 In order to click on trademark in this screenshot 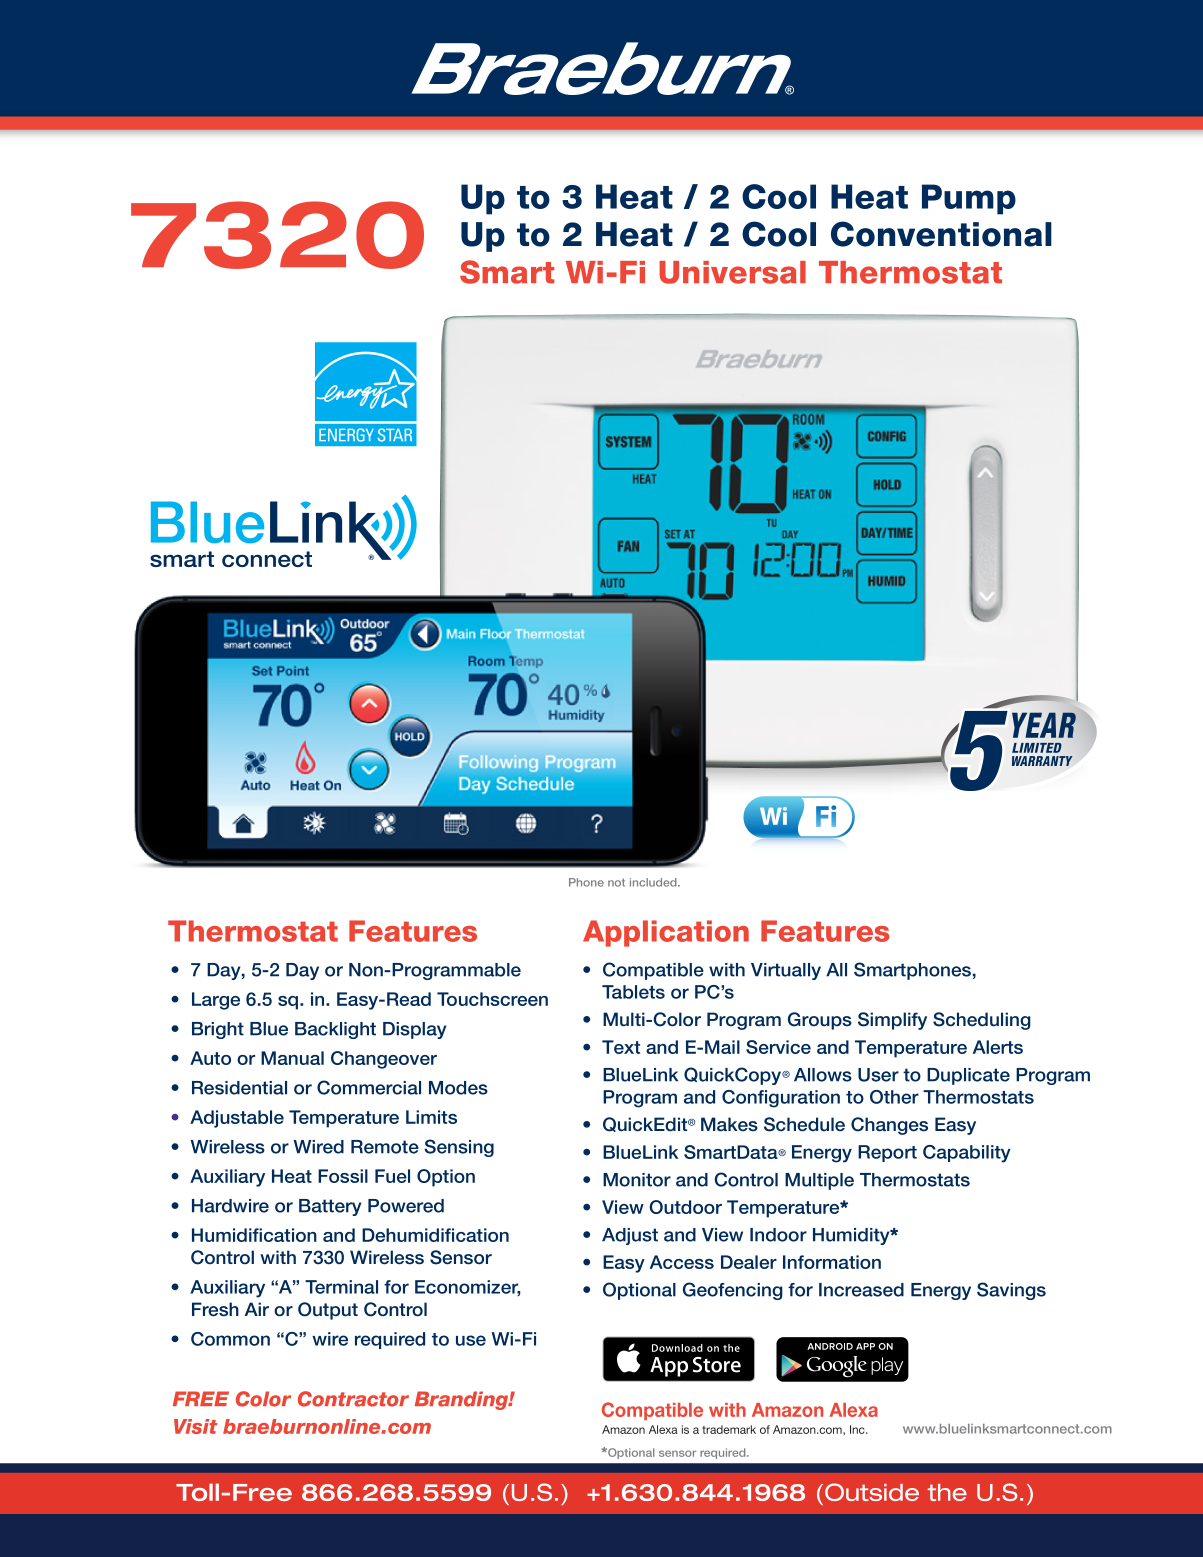, I will do `click(729, 1429)`.
